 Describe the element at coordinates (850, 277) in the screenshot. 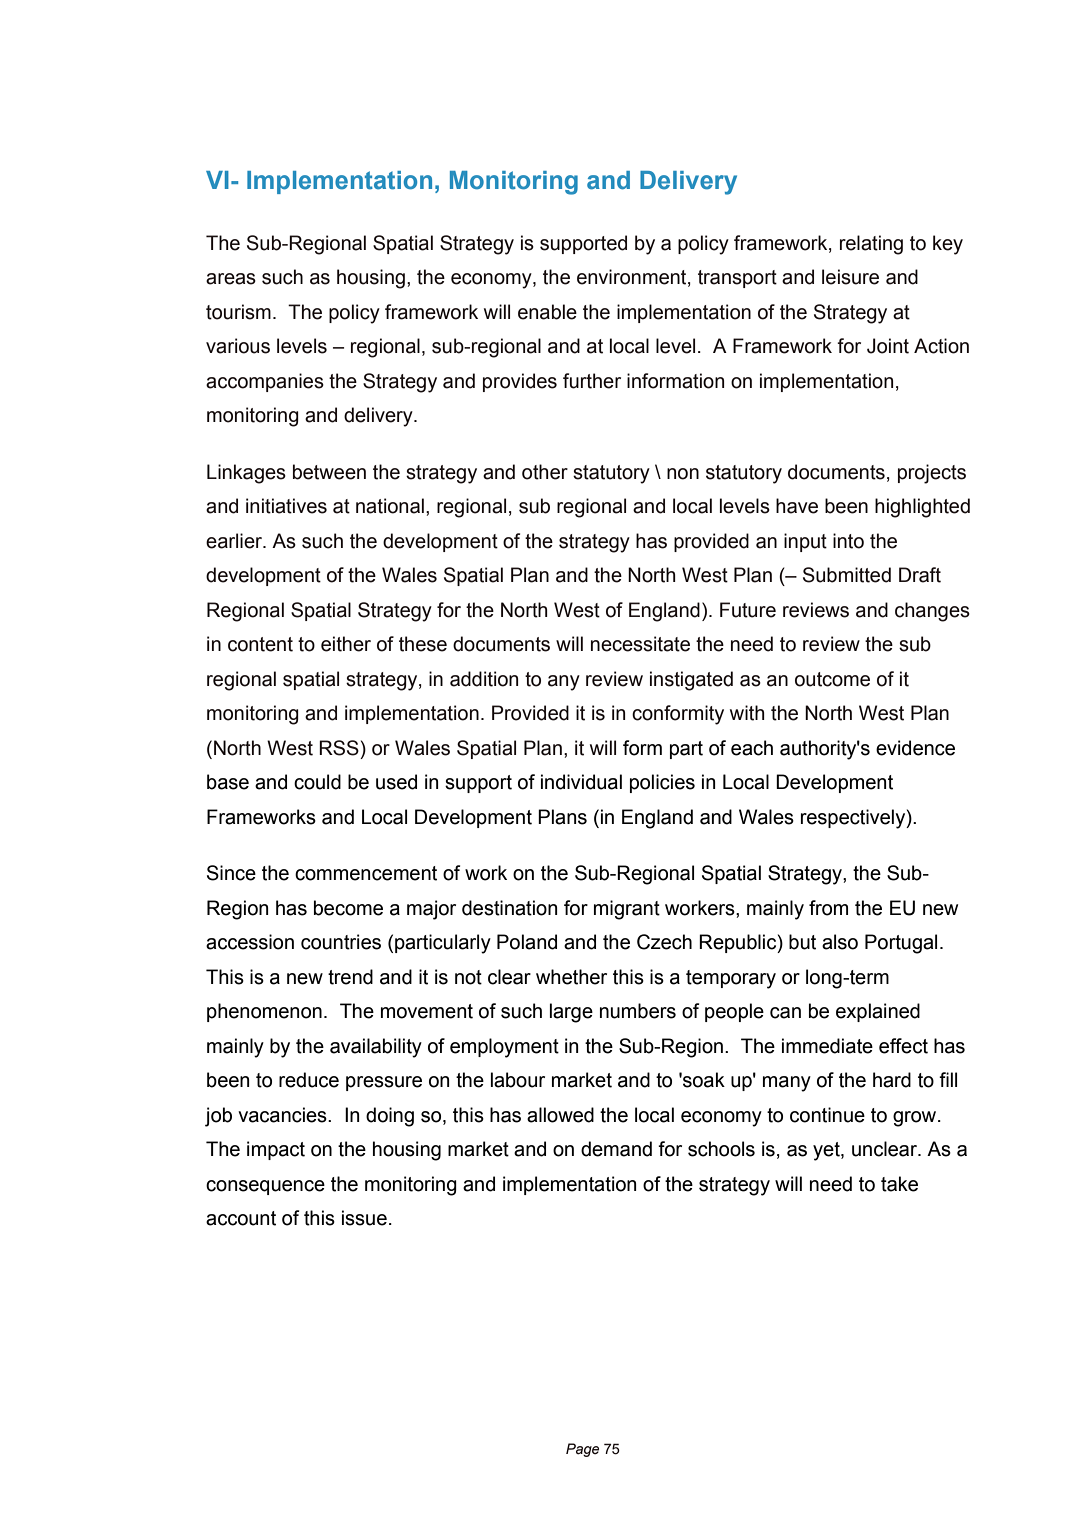

I see `leisure` at that location.
